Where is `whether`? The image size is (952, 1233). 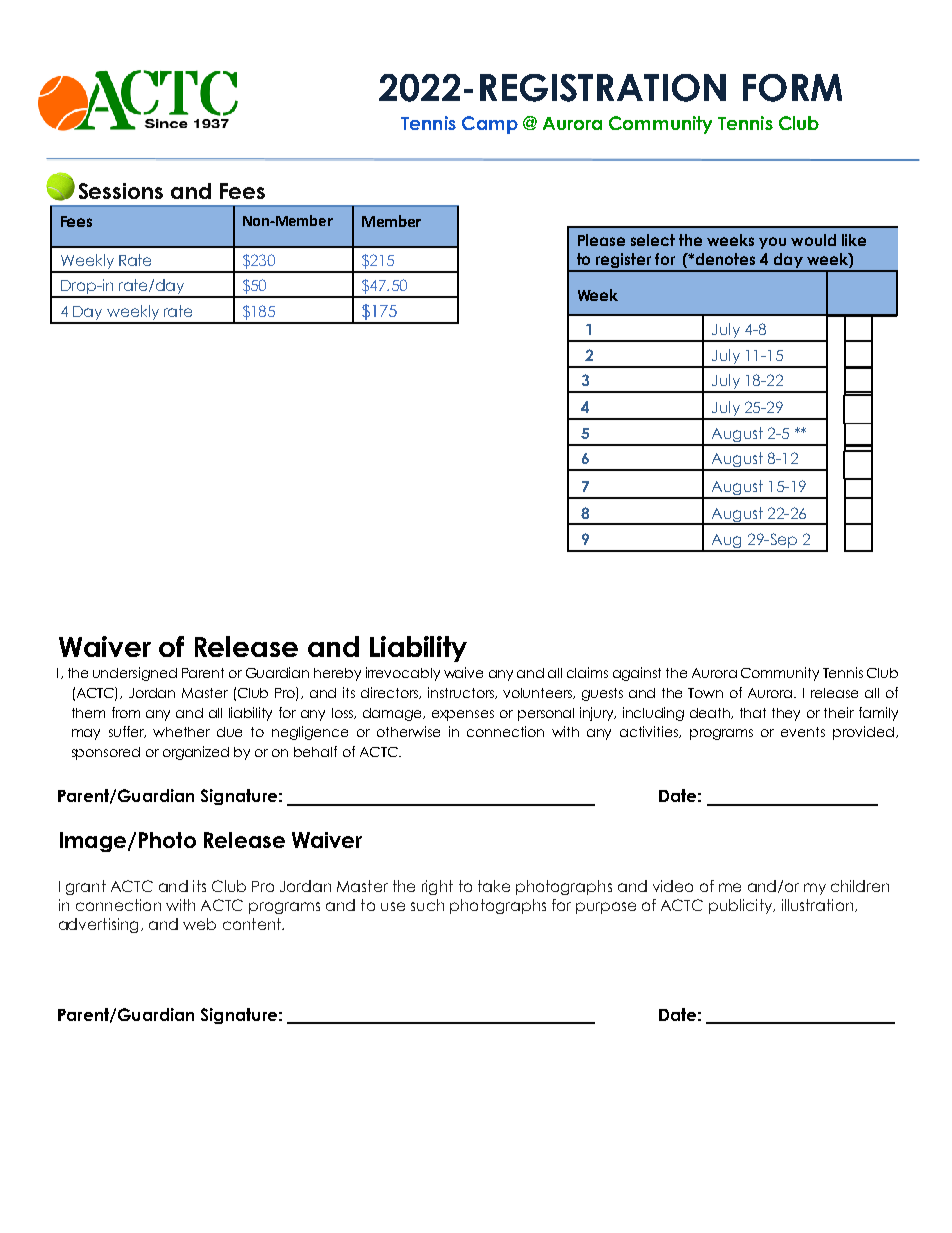 whether is located at coordinates (181, 732).
